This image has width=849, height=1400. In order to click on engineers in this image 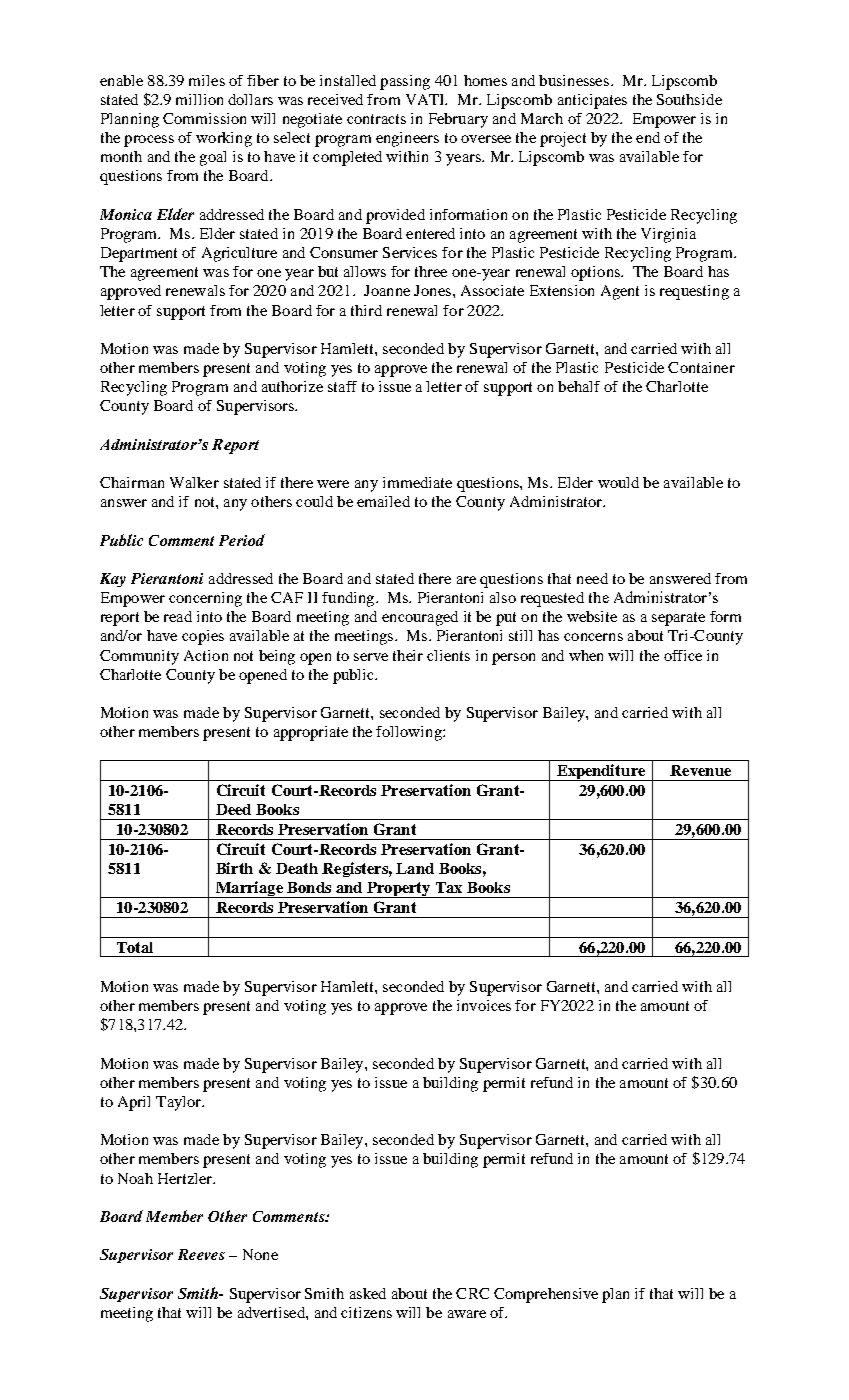, I will do `click(407, 139)`.
